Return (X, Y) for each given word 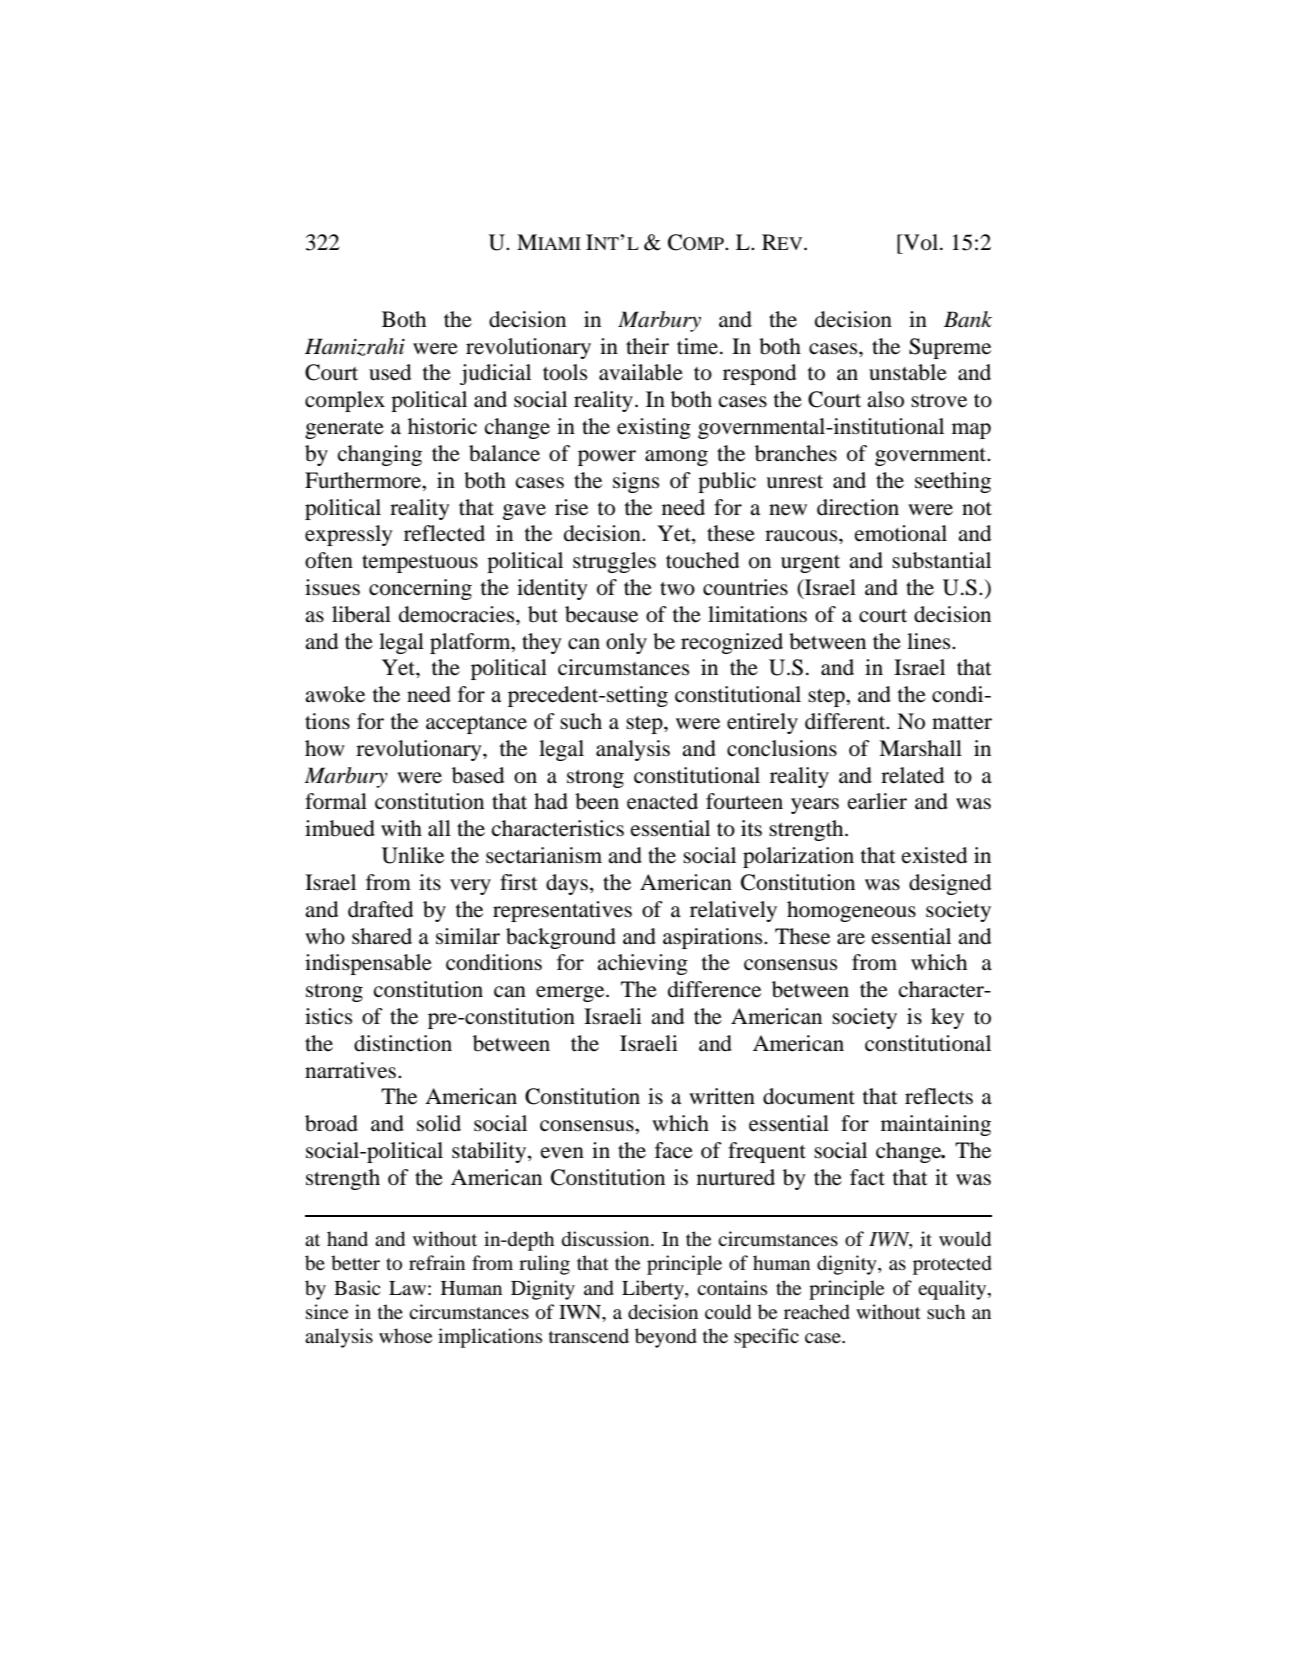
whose (405, 1335)
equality (953, 1290)
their (647, 346)
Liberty (654, 1290)
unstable (908, 372)
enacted (662, 801)
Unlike (413, 855)
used (390, 372)
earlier (877, 801)
